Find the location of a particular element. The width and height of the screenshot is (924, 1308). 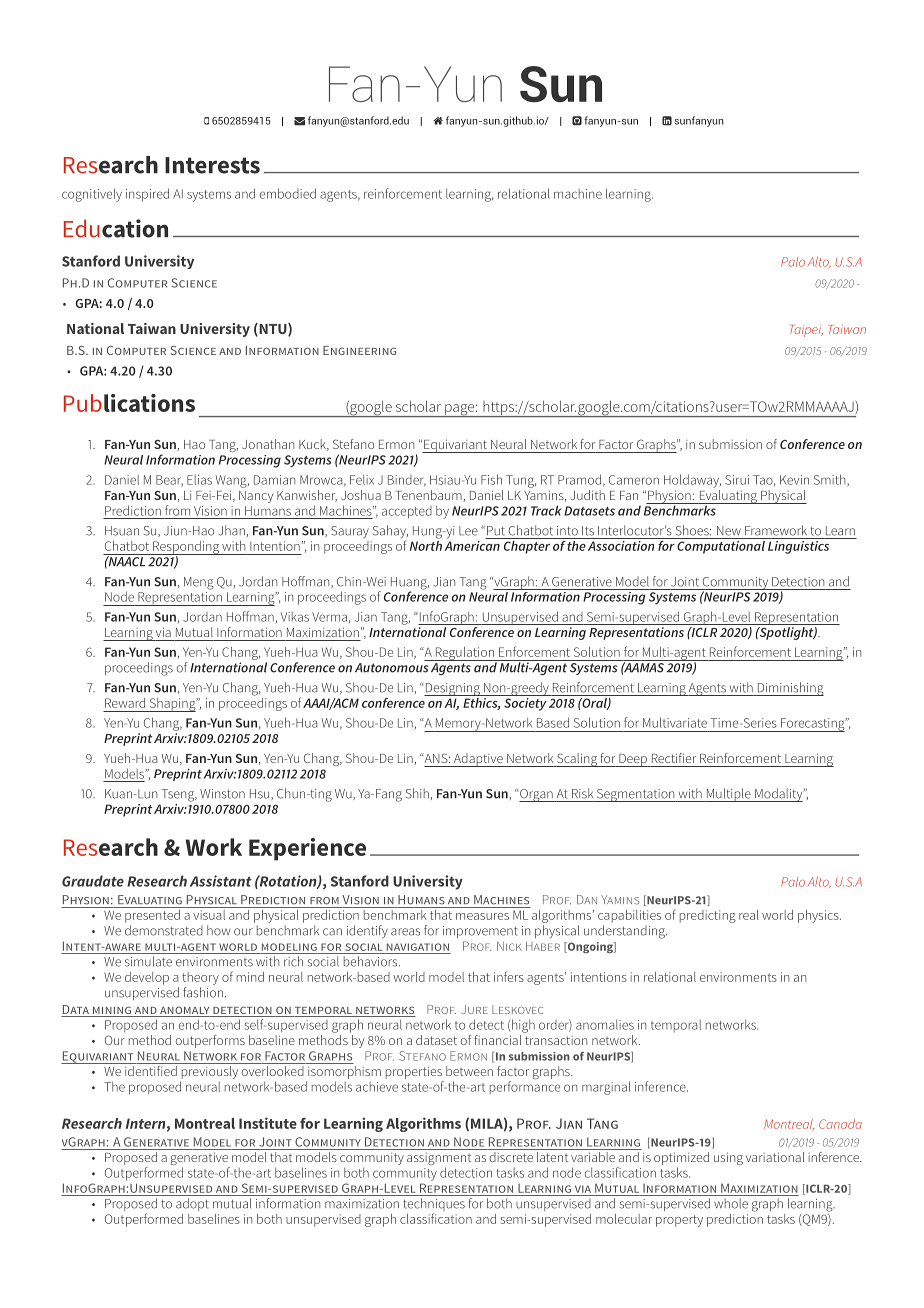

improvement is located at coordinates (480, 932).
